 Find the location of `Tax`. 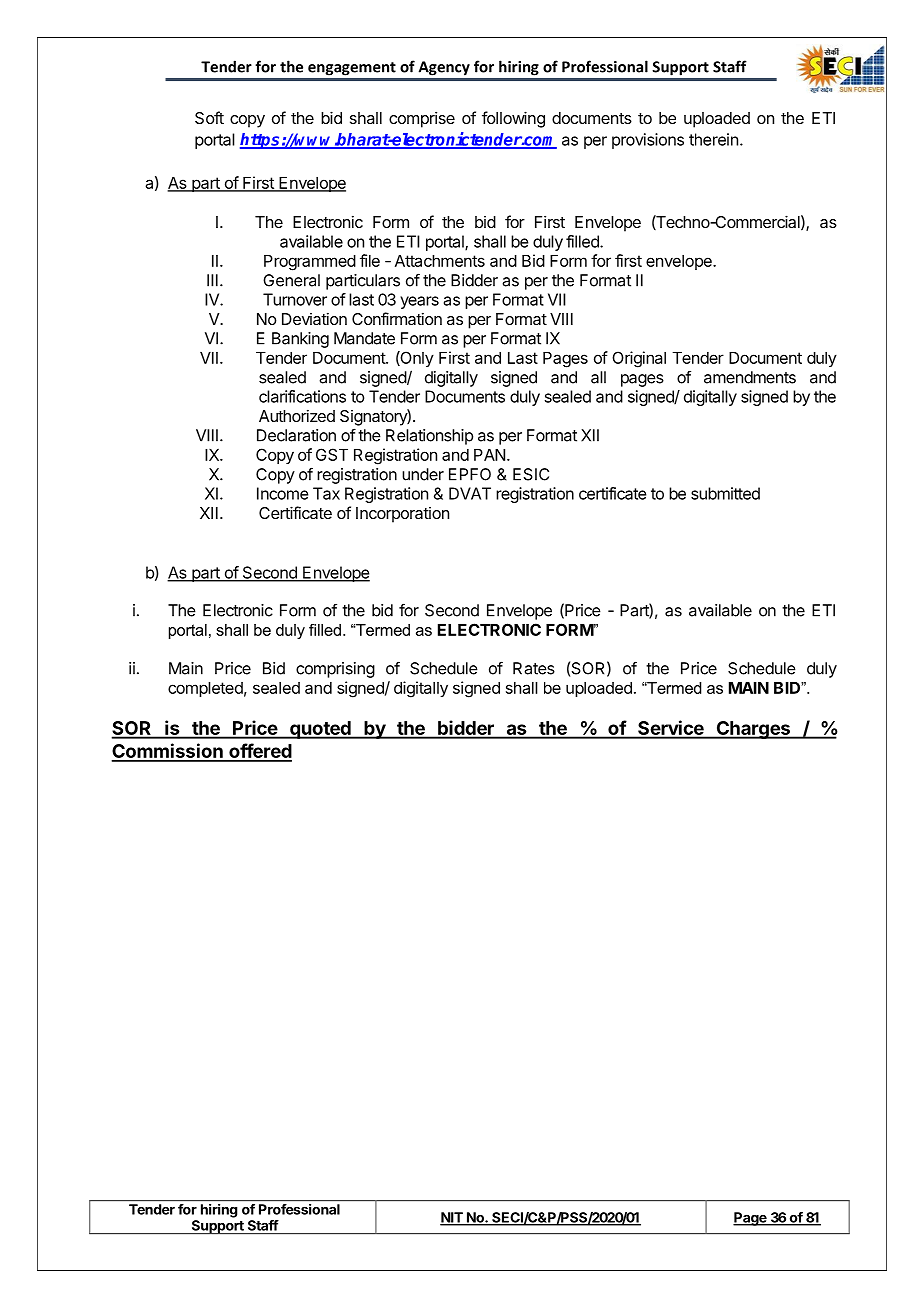

Tax is located at coordinates (326, 493).
